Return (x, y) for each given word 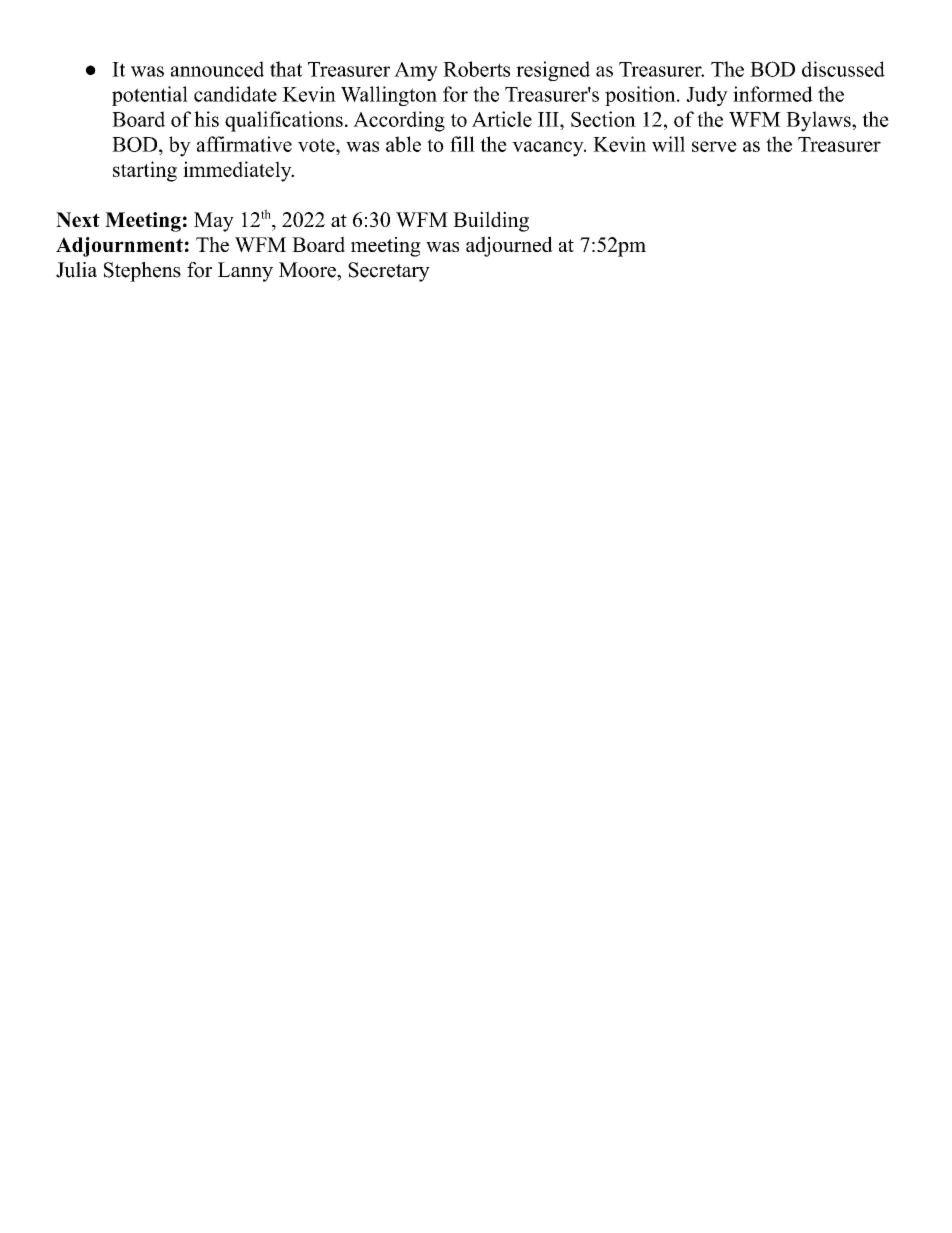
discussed (843, 69)
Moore (308, 270)
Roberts (476, 69)
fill (462, 144)
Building (491, 221)
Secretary (389, 272)
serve (714, 146)
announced (217, 69)
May (214, 222)
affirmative (244, 144)
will (668, 144)
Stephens (142, 272)
